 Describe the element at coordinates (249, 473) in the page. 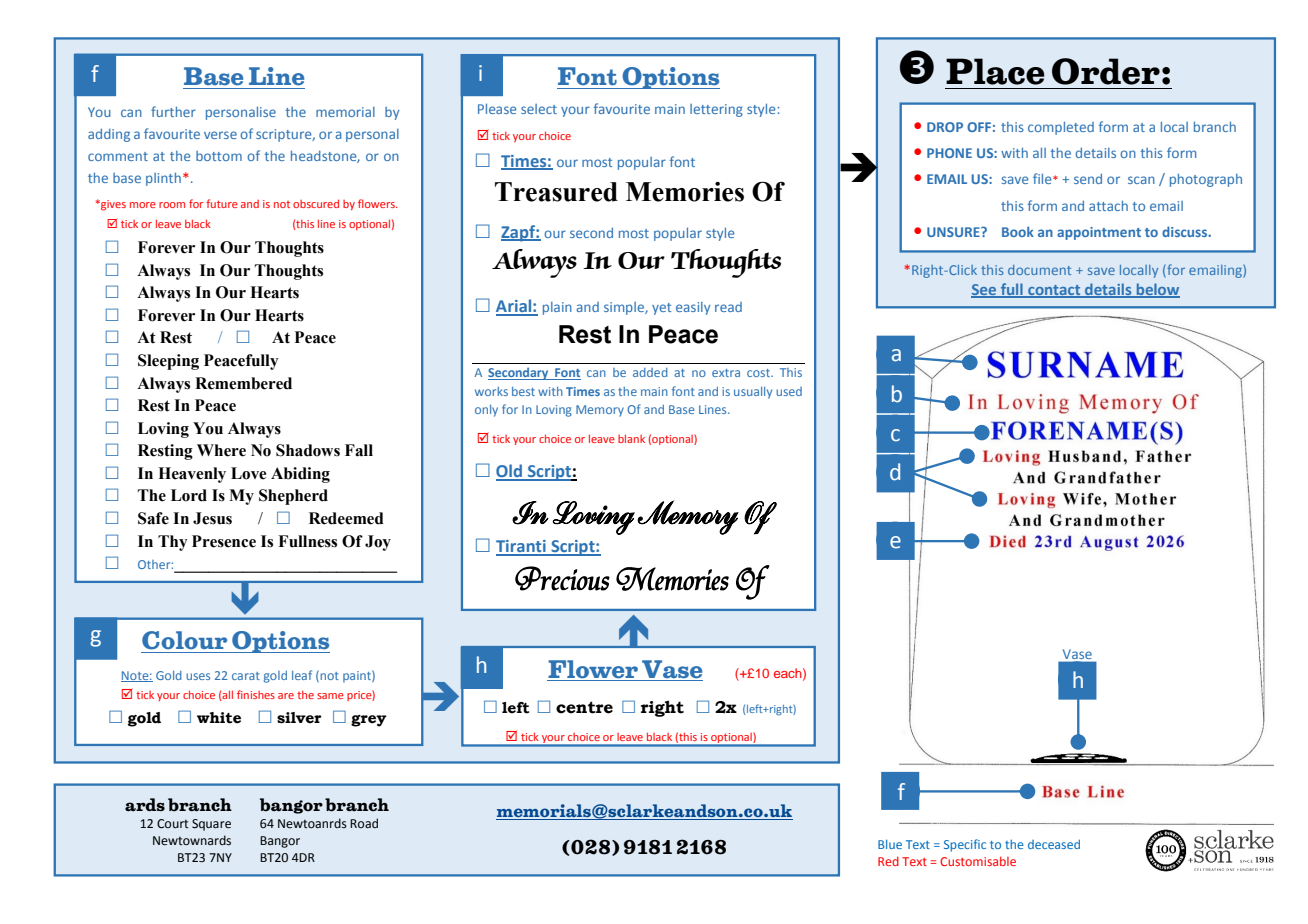

I see `Love` at that location.
